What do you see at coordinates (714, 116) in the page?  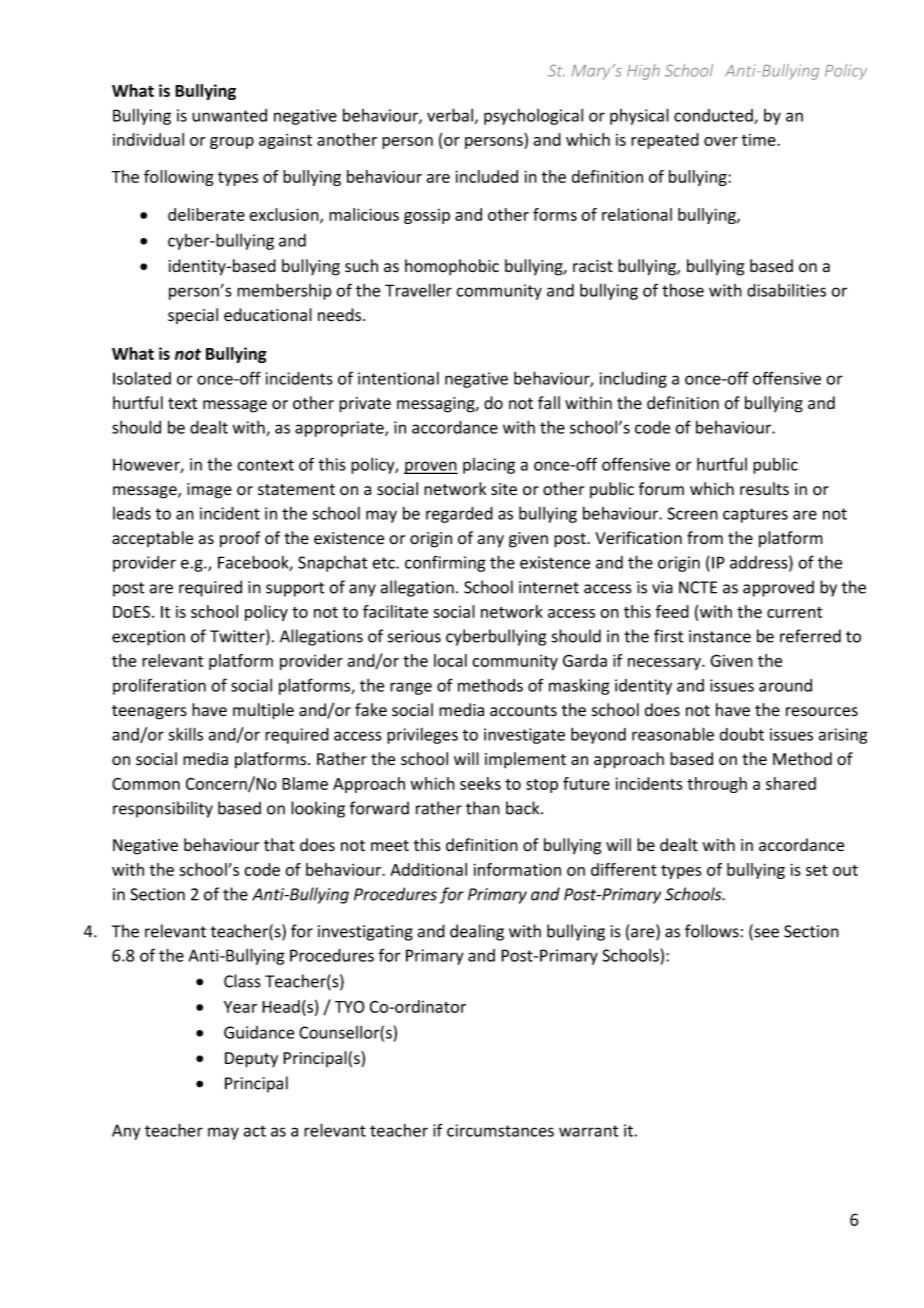 I see `conducted` at bounding box center [714, 116].
